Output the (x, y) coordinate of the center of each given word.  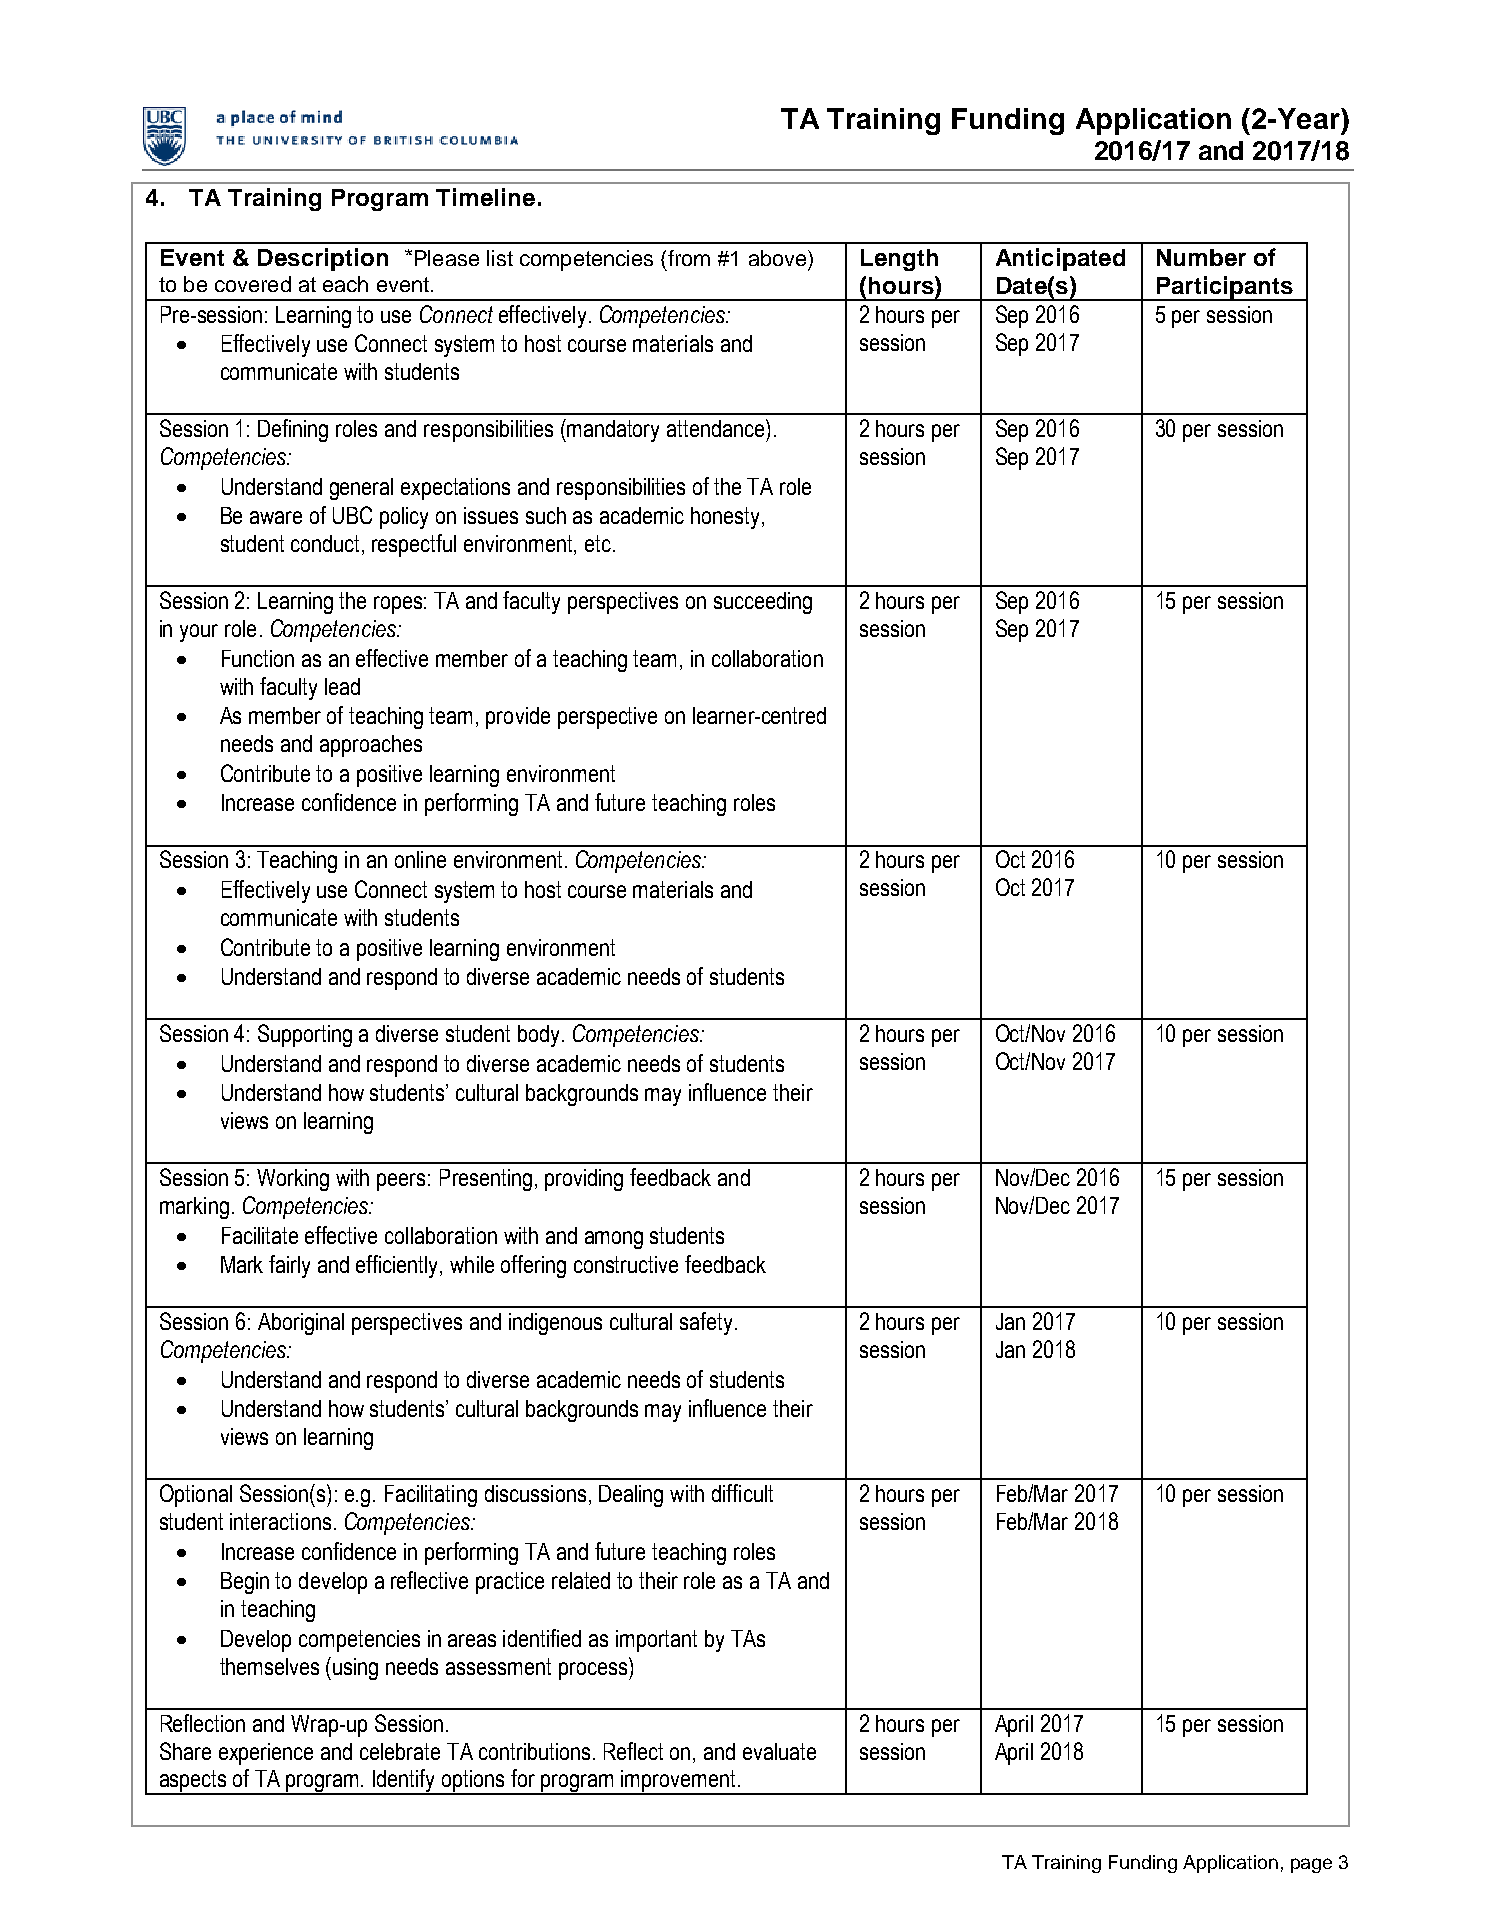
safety (706, 1323)
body (540, 1036)
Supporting (305, 1035)
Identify (404, 1782)
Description (323, 259)
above (779, 258)
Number (1201, 257)
